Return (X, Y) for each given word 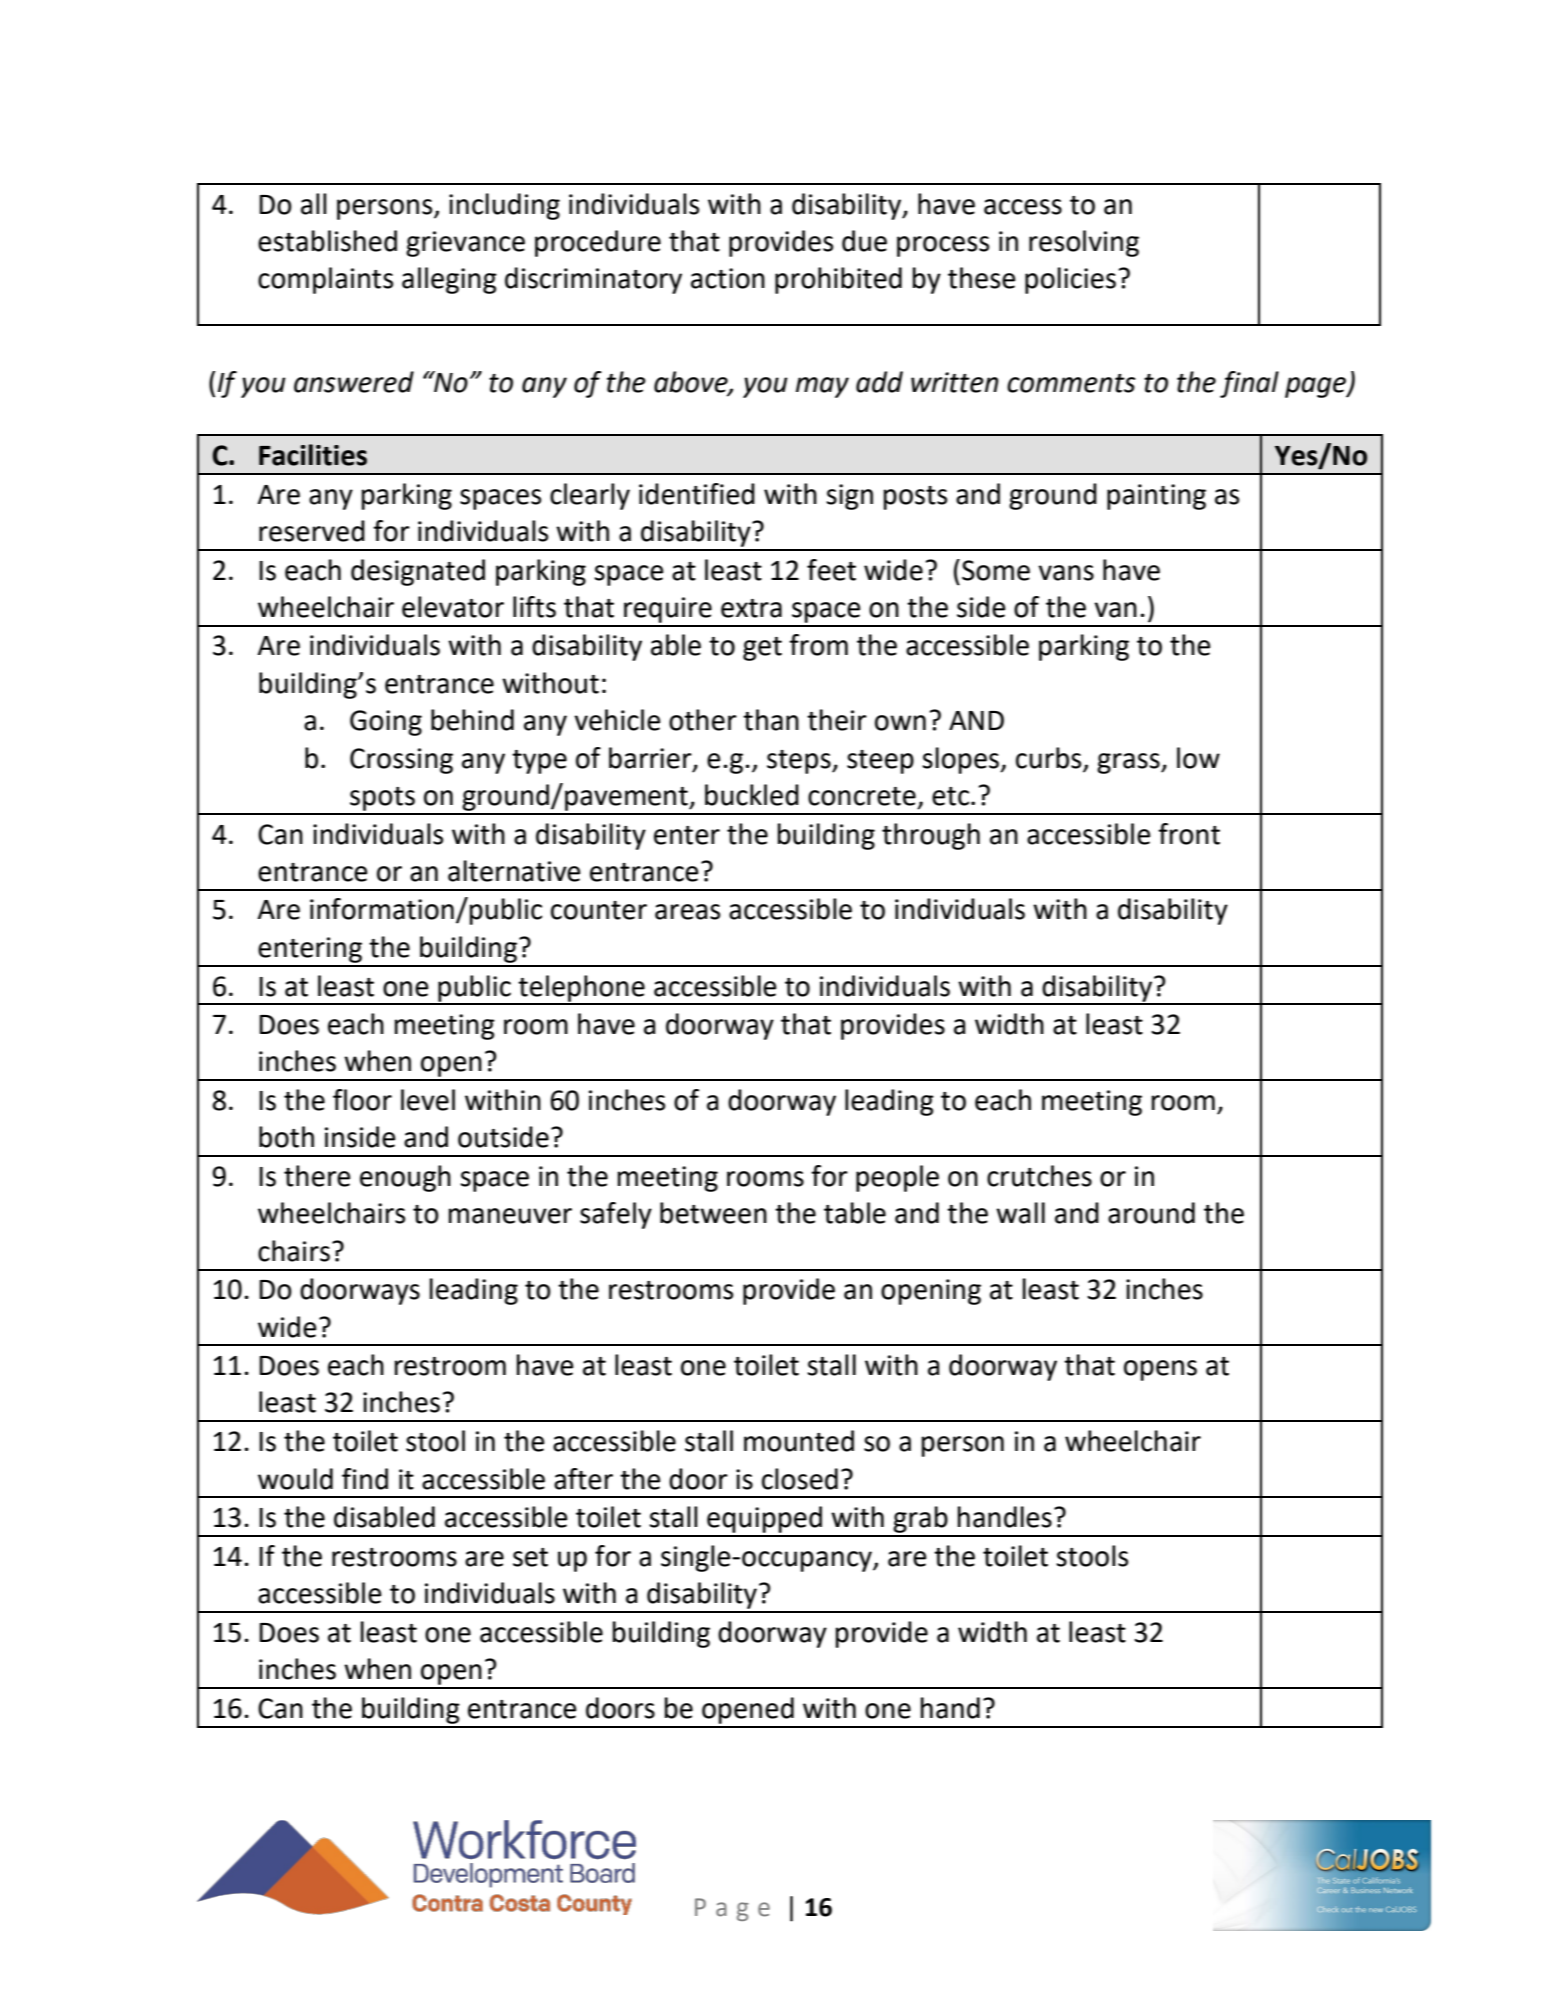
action (728, 278)
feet (831, 570)
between (713, 1213)
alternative (514, 871)
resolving (1084, 243)
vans (1066, 573)
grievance (465, 244)
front (1189, 834)
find (365, 1479)
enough (405, 1178)
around (1151, 1213)
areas (687, 912)
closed (800, 1479)
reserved (312, 531)
